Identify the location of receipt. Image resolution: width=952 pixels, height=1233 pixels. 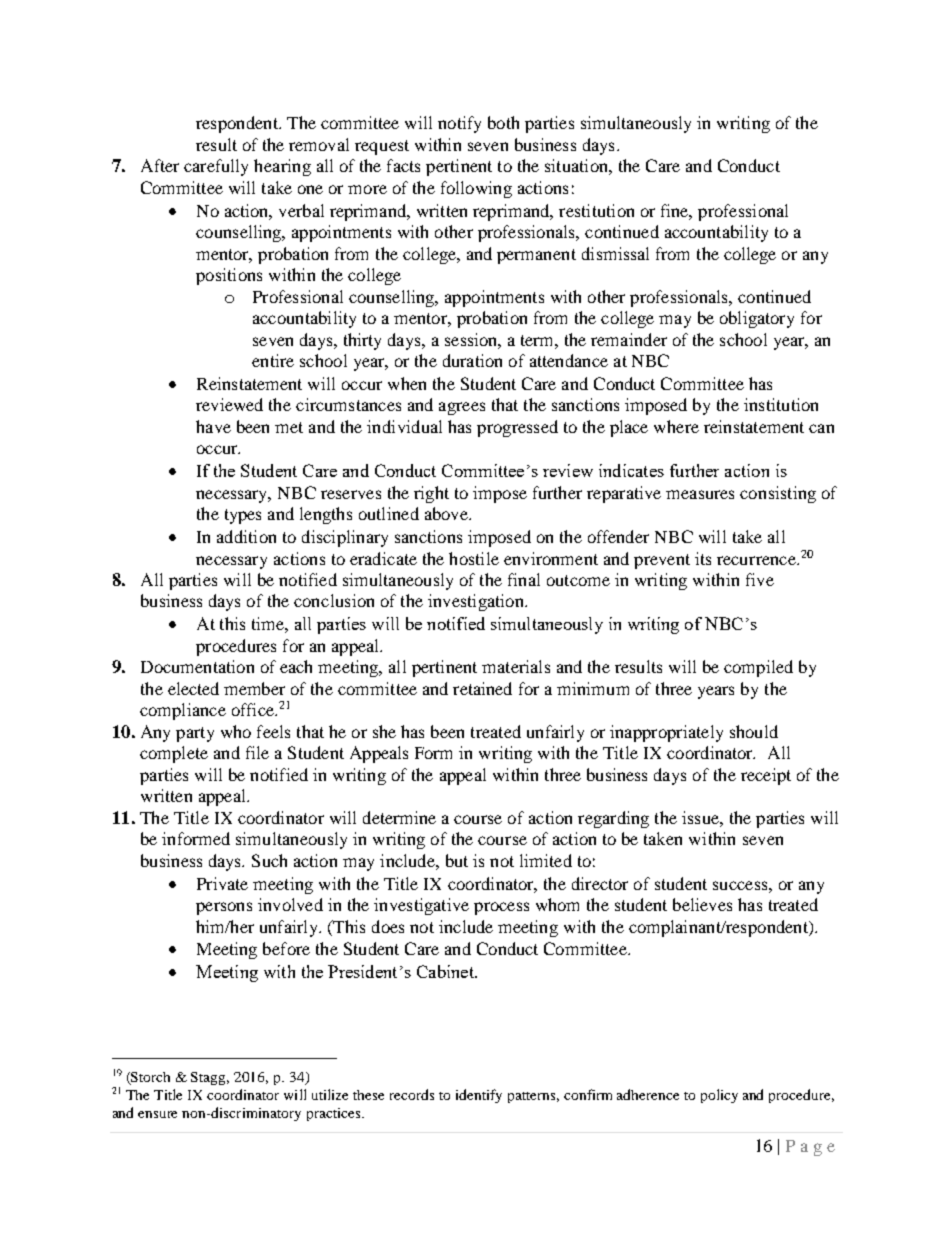
(766, 776).
